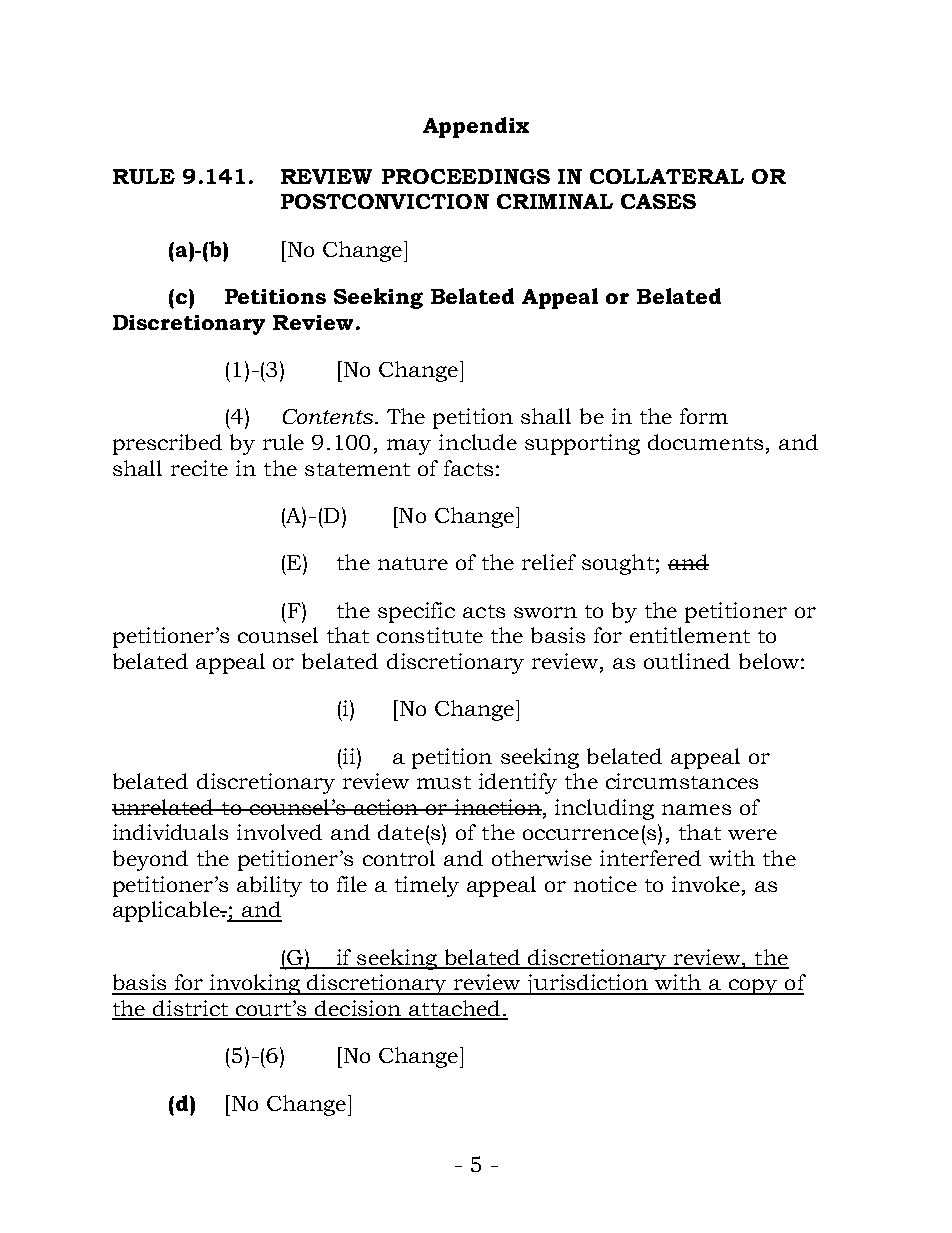 This image has width=952, height=1233. I want to click on form, so click(704, 416).
